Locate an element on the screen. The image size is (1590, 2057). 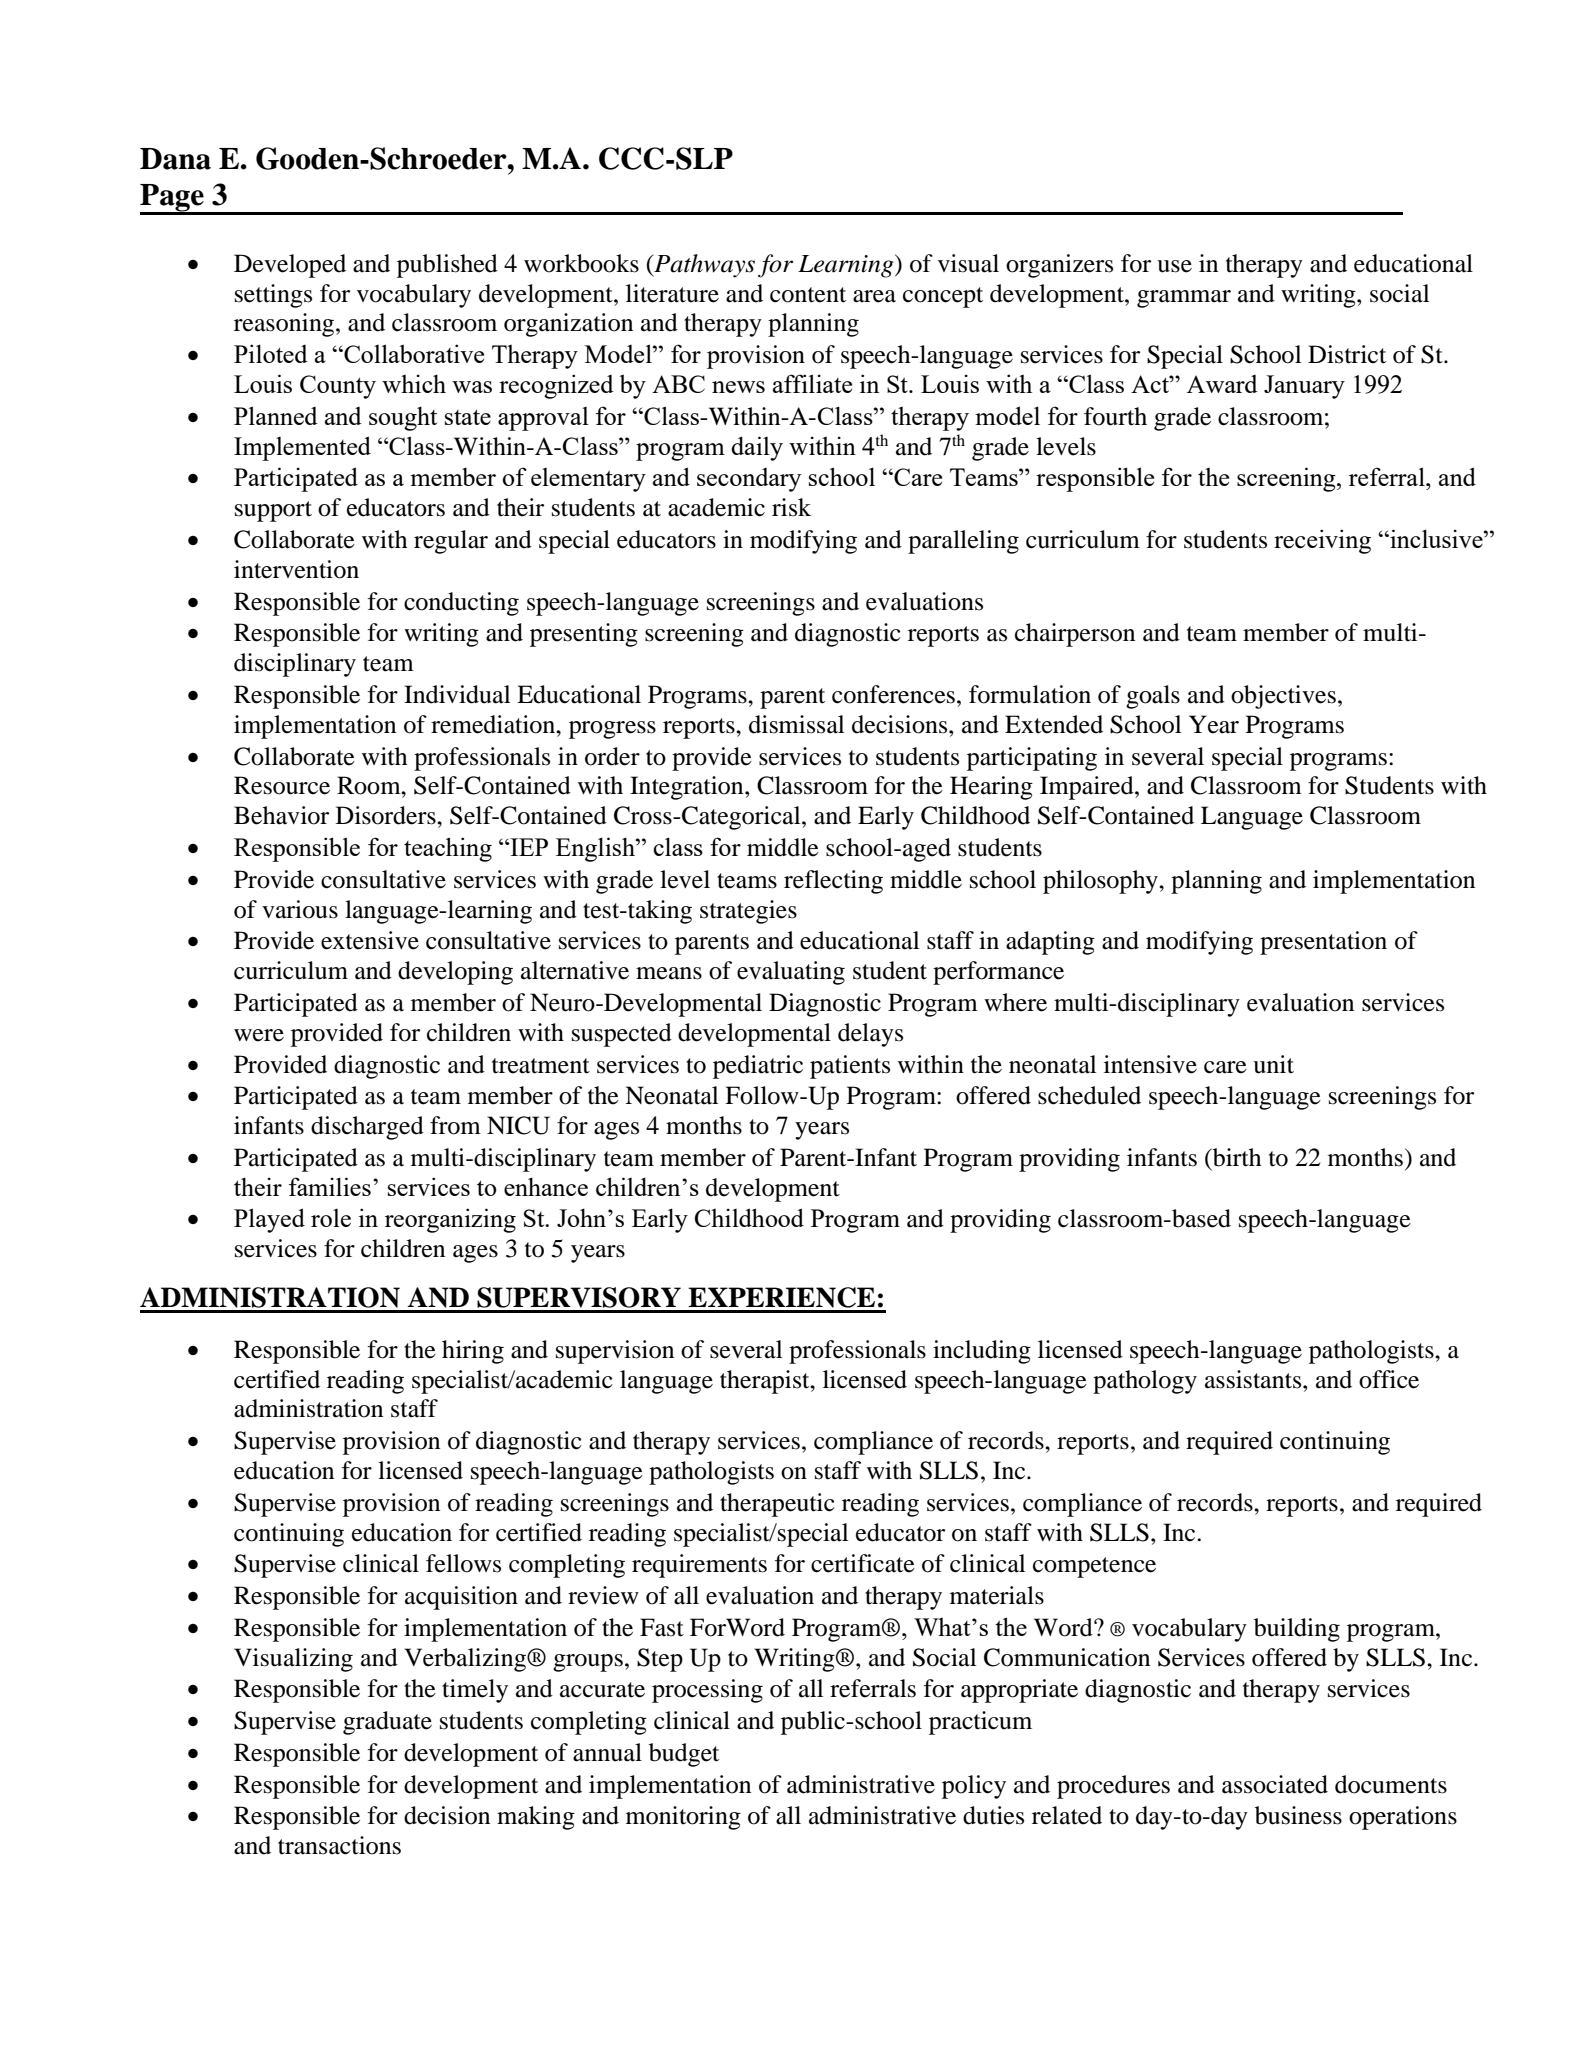
unit is located at coordinates (1273, 1064).
